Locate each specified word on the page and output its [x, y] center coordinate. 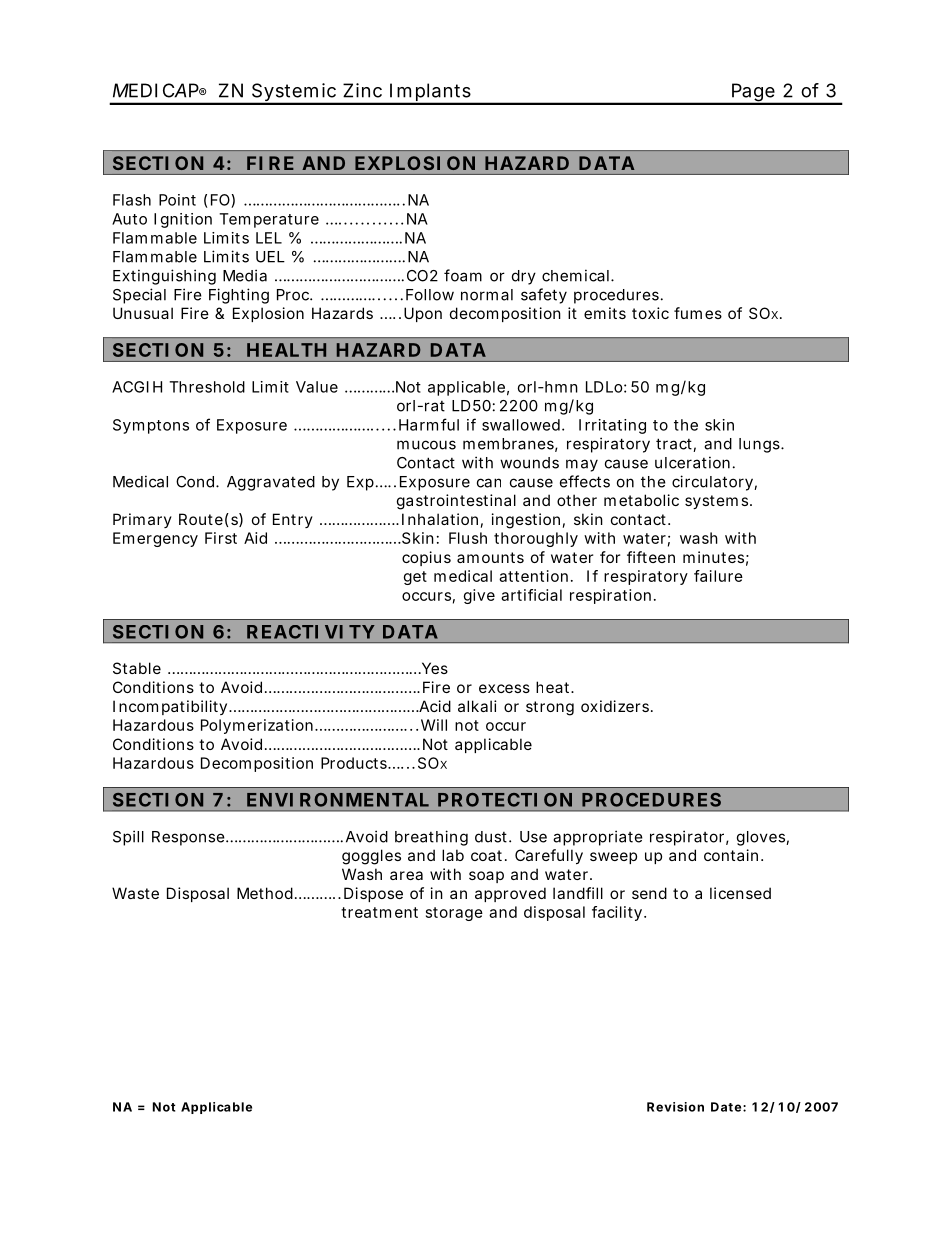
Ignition [183, 220]
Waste [135, 893]
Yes [433, 668]
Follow [430, 295]
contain [731, 855]
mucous [426, 445]
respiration [610, 596]
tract [675, 445]
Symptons [151, 426]
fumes [698, 313]
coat [486, 855]
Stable [137, 668]
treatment [379, 912]
